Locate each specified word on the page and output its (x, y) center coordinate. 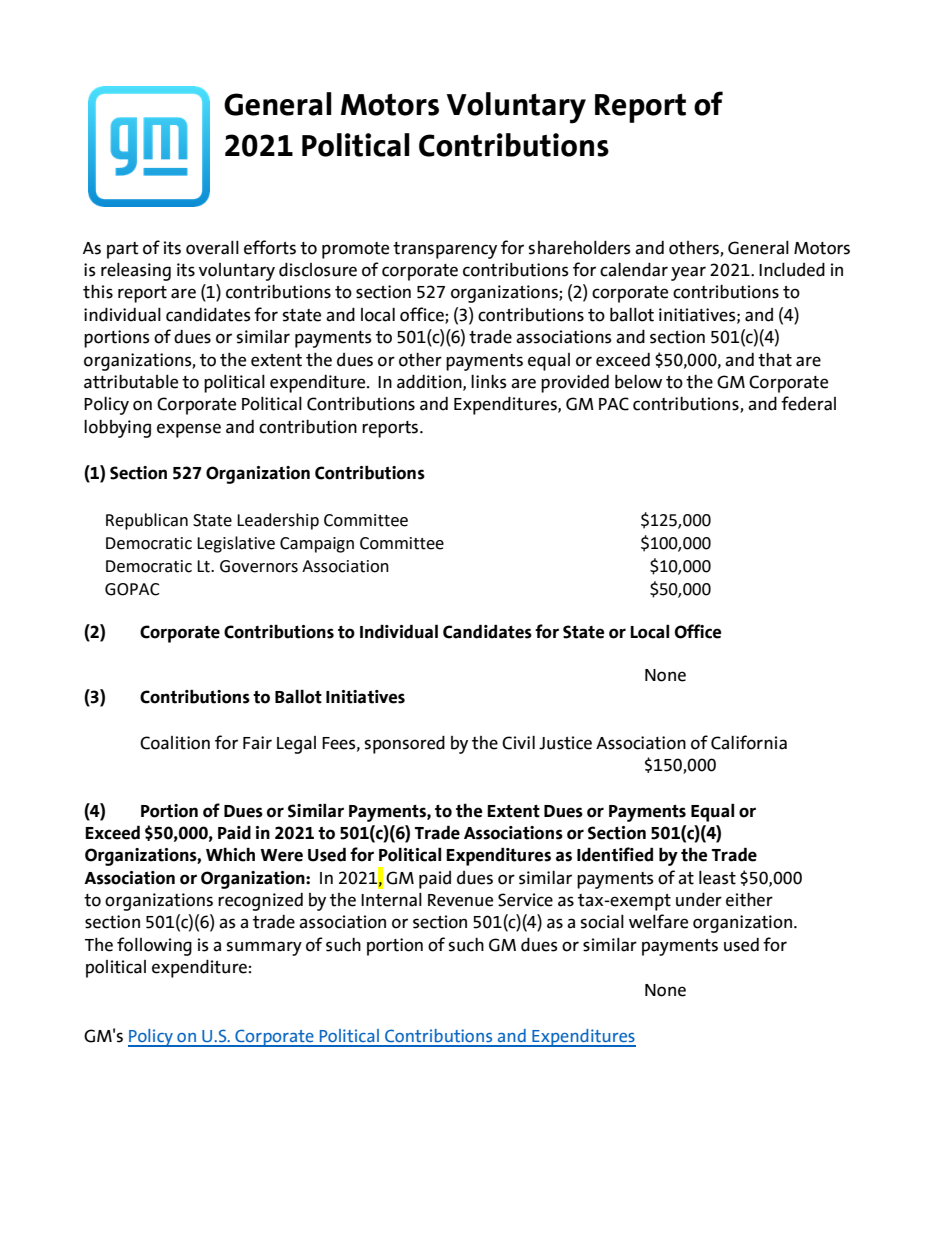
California (749, 742)
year (688, 273)
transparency (445, 250)
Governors (259, 566)
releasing (136, 272)
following (154, 946)
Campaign (317, 545)
